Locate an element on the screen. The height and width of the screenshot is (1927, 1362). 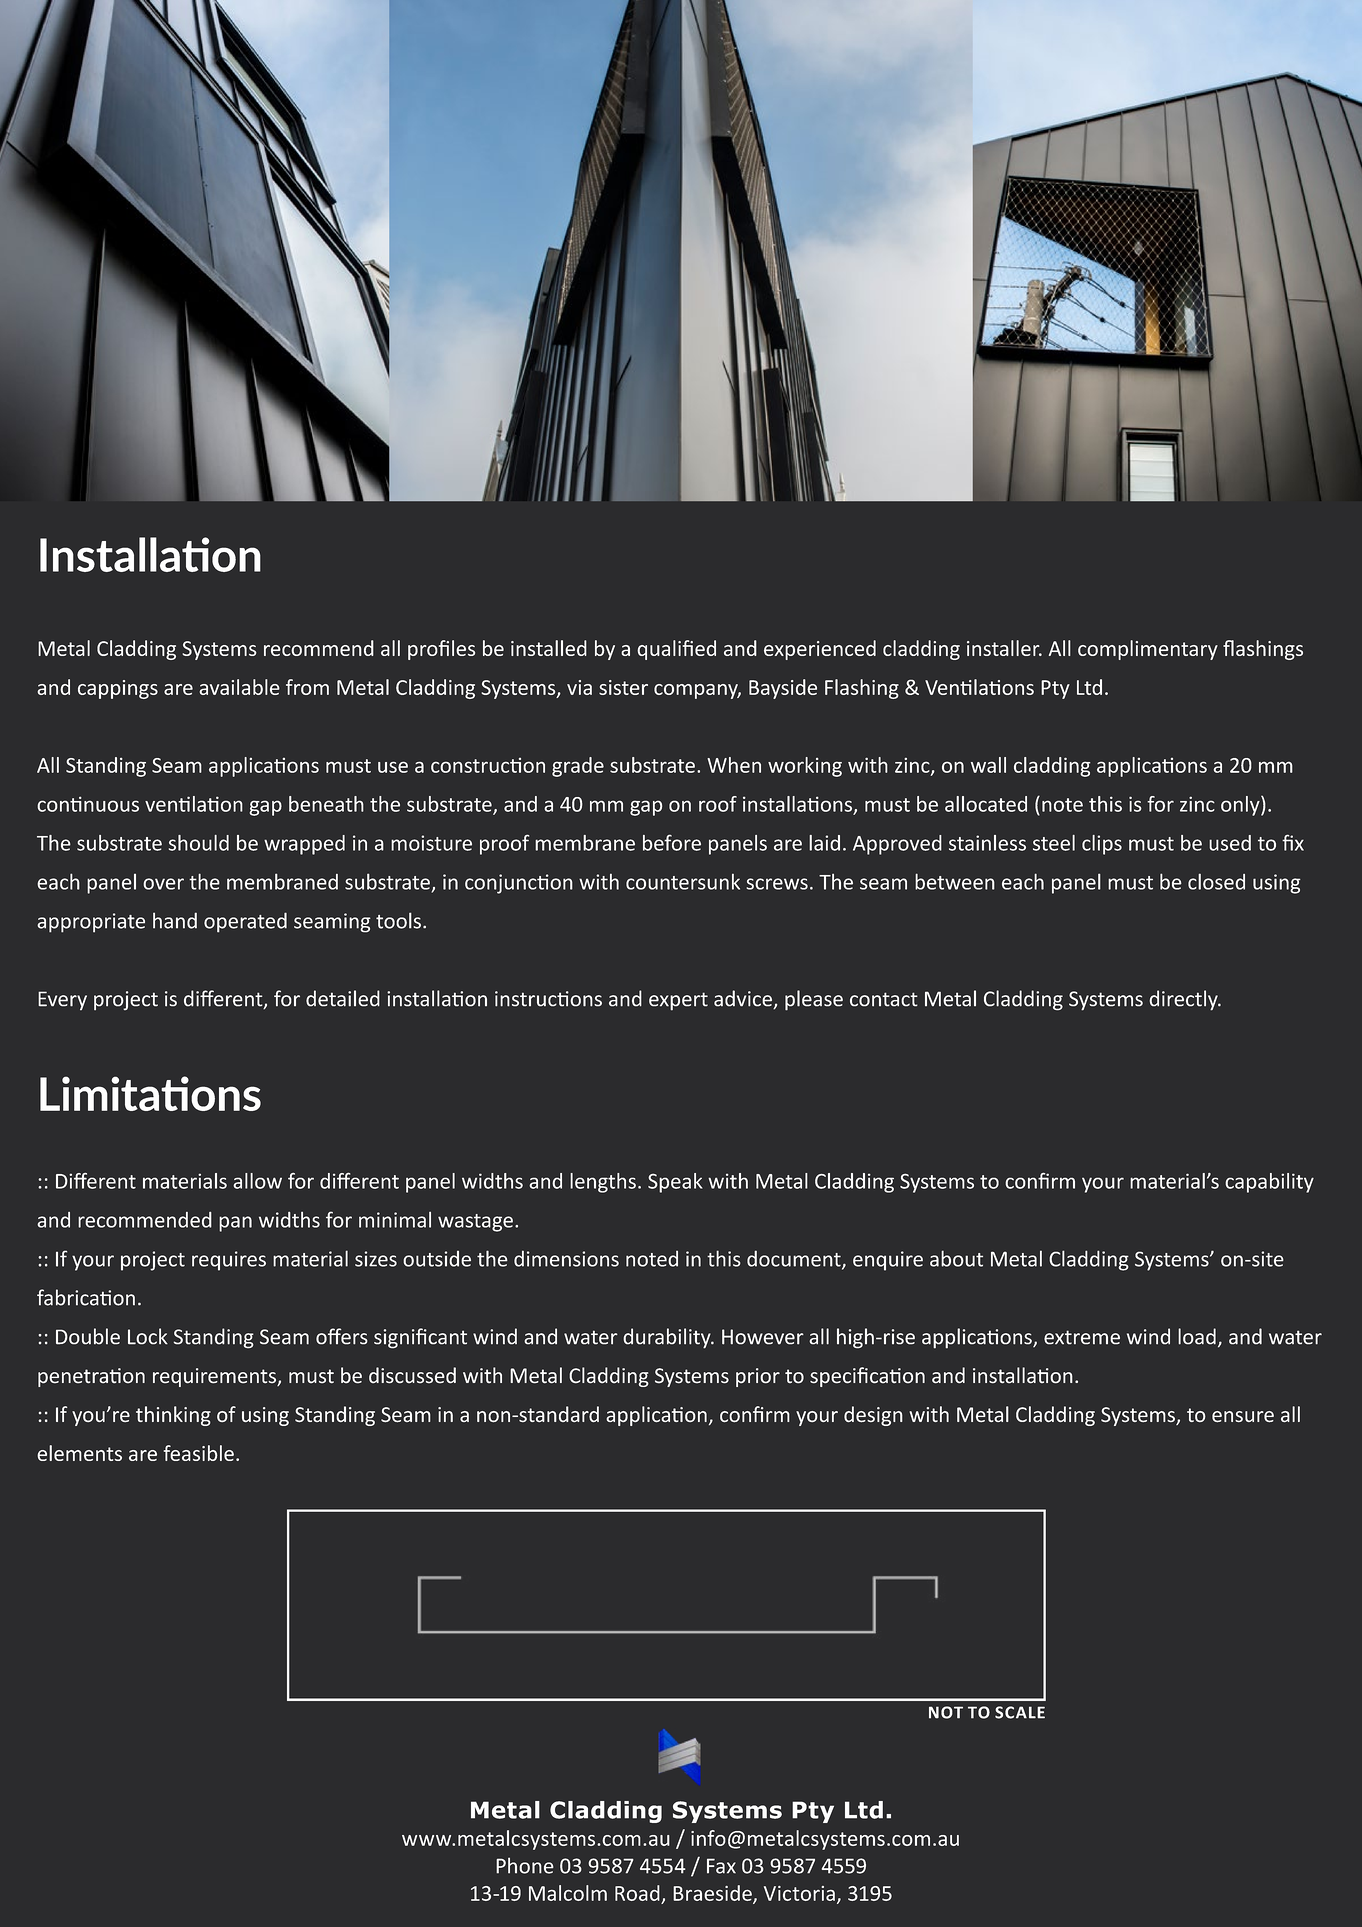
Phone is located at coordinates (525, 1865).
